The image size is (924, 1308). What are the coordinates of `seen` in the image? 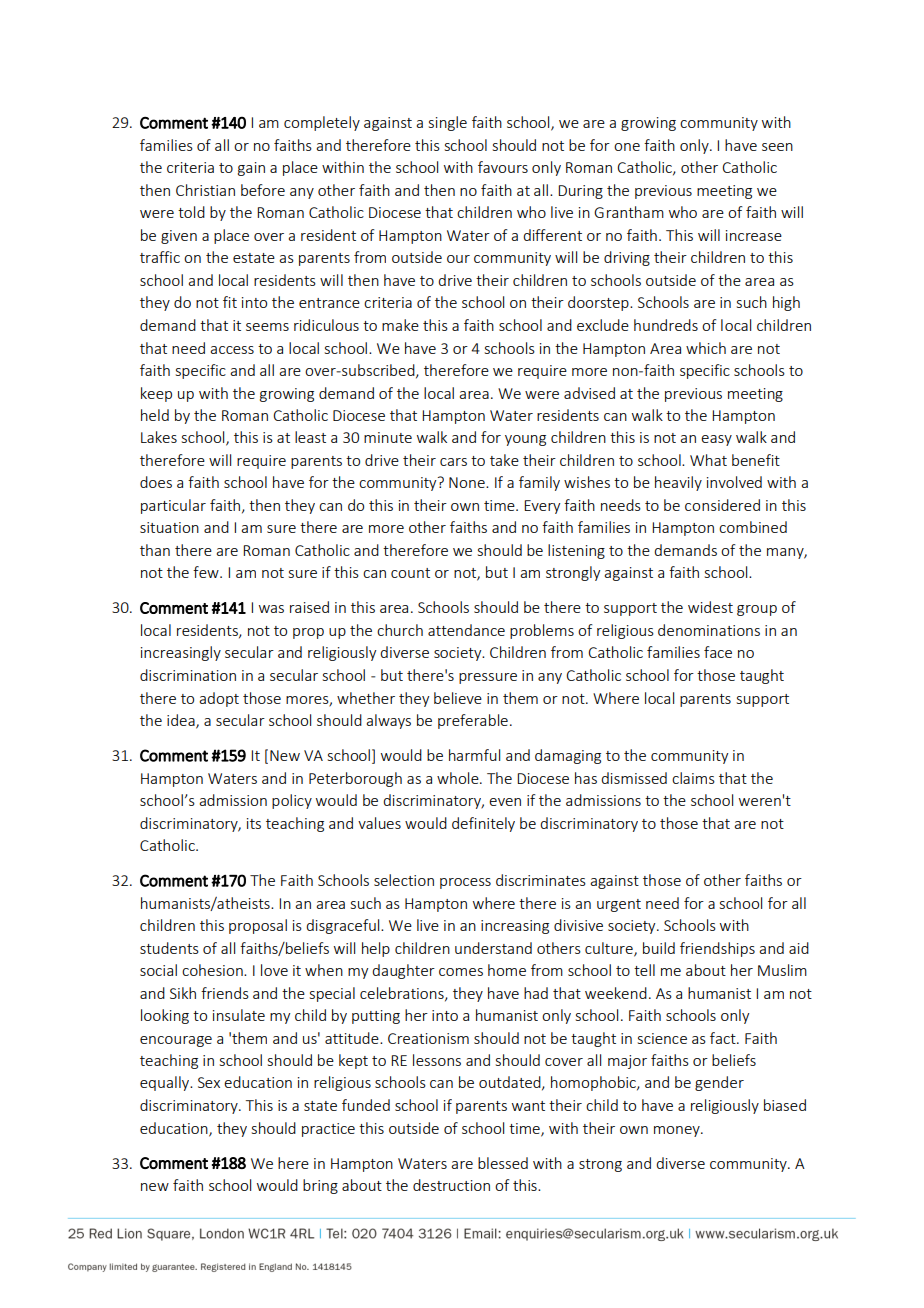 It's located at (777, 147).
